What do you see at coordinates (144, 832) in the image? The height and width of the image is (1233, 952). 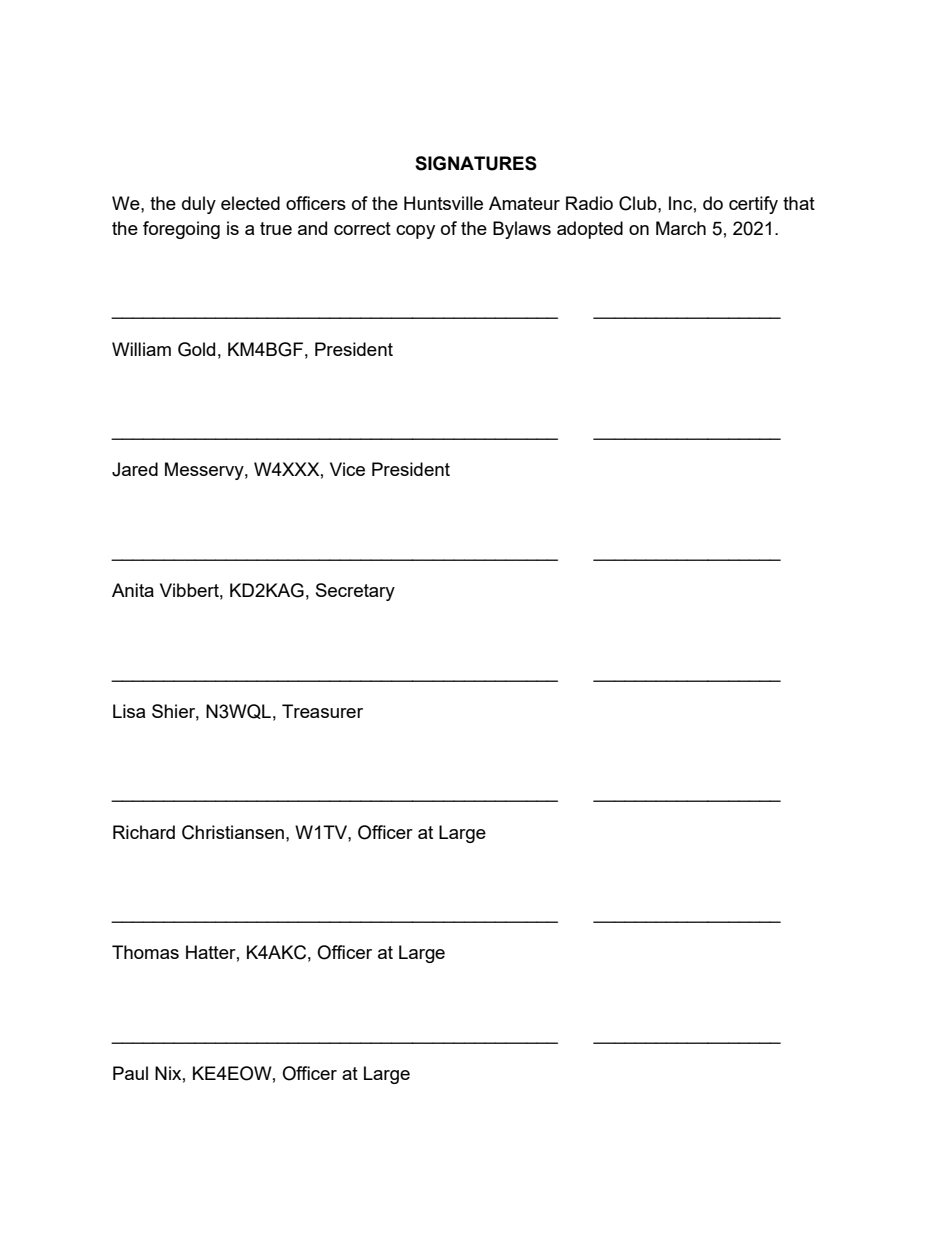 I see `Richard` at bounding box center [144, 832].
